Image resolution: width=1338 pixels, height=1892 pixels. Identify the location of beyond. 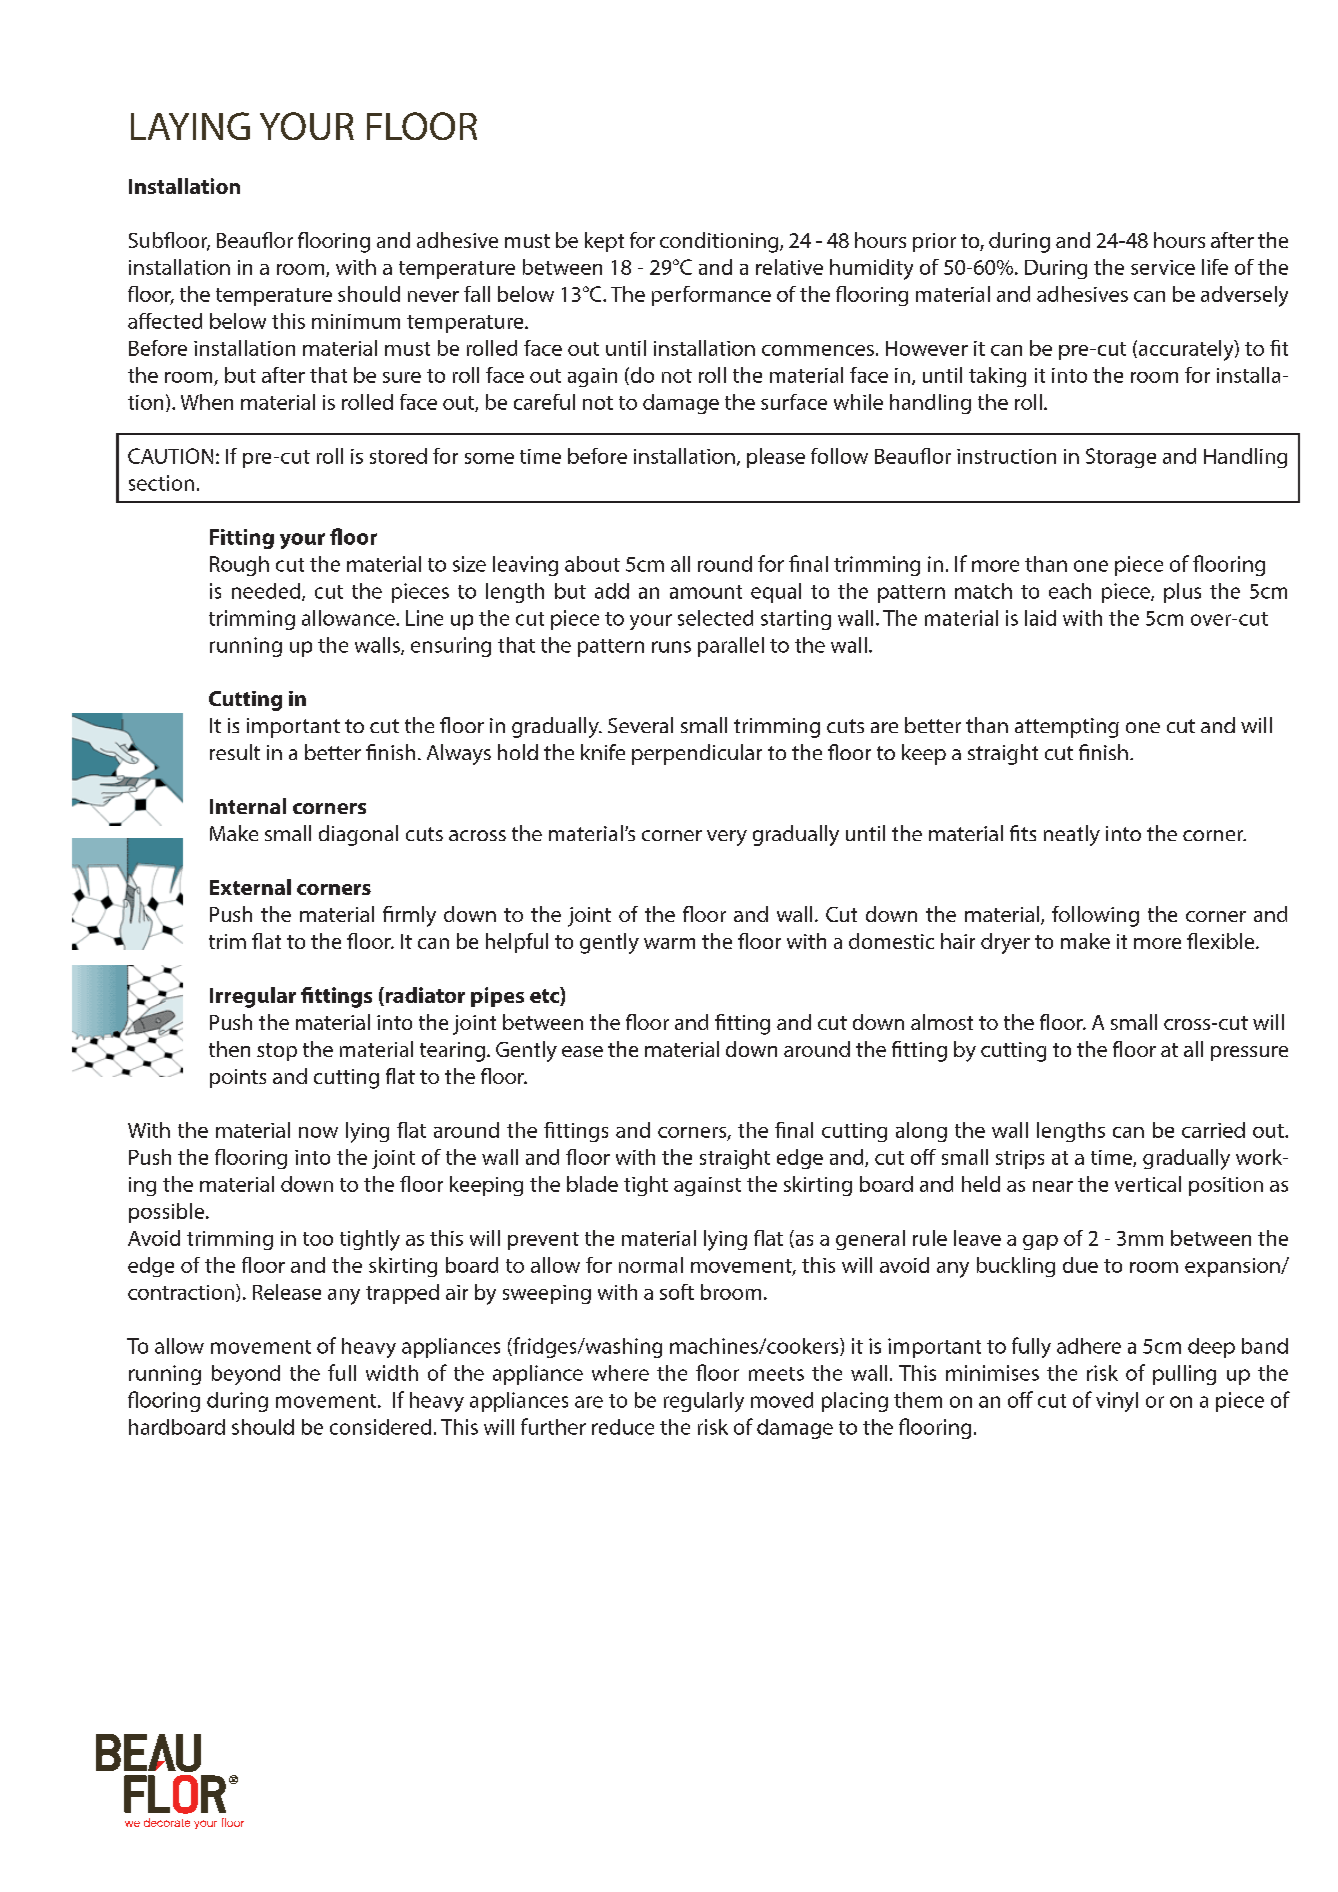
(246, 1375).
